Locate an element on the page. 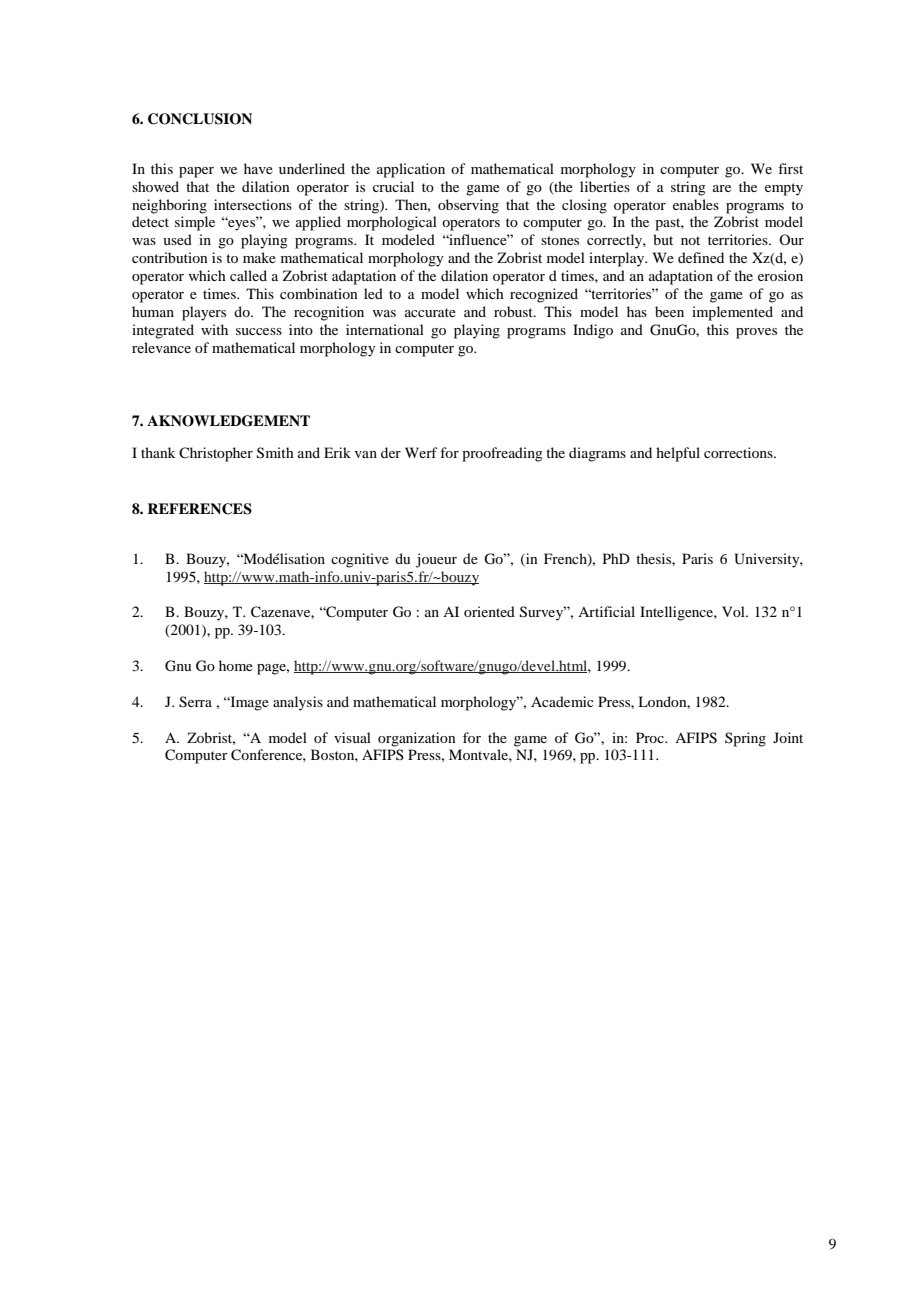 The width and height of the image is (924, 1308). CONCLUSION is located at coordinates (200, 119).
